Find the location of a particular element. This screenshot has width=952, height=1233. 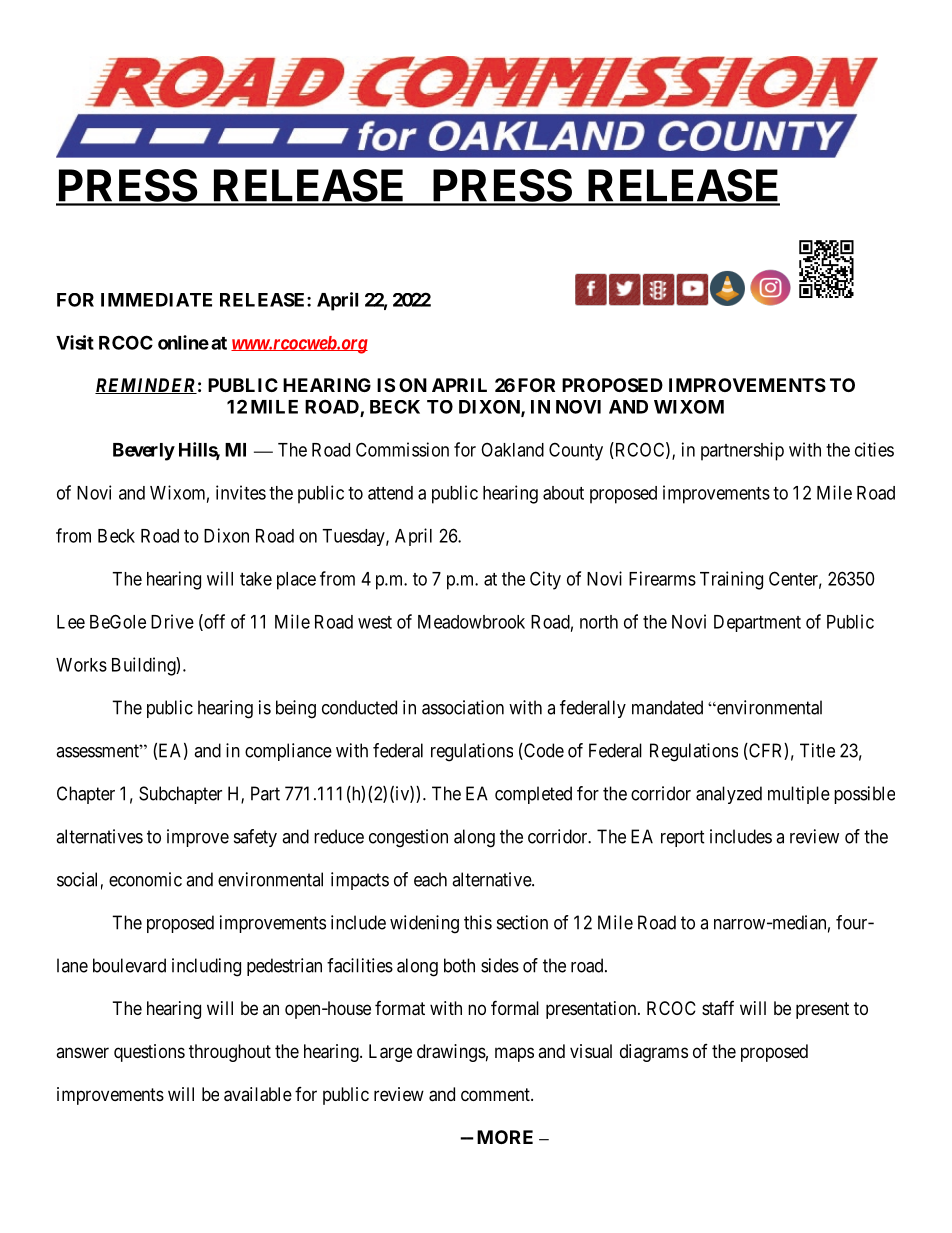

cities is located at coordinates (874, 449).
